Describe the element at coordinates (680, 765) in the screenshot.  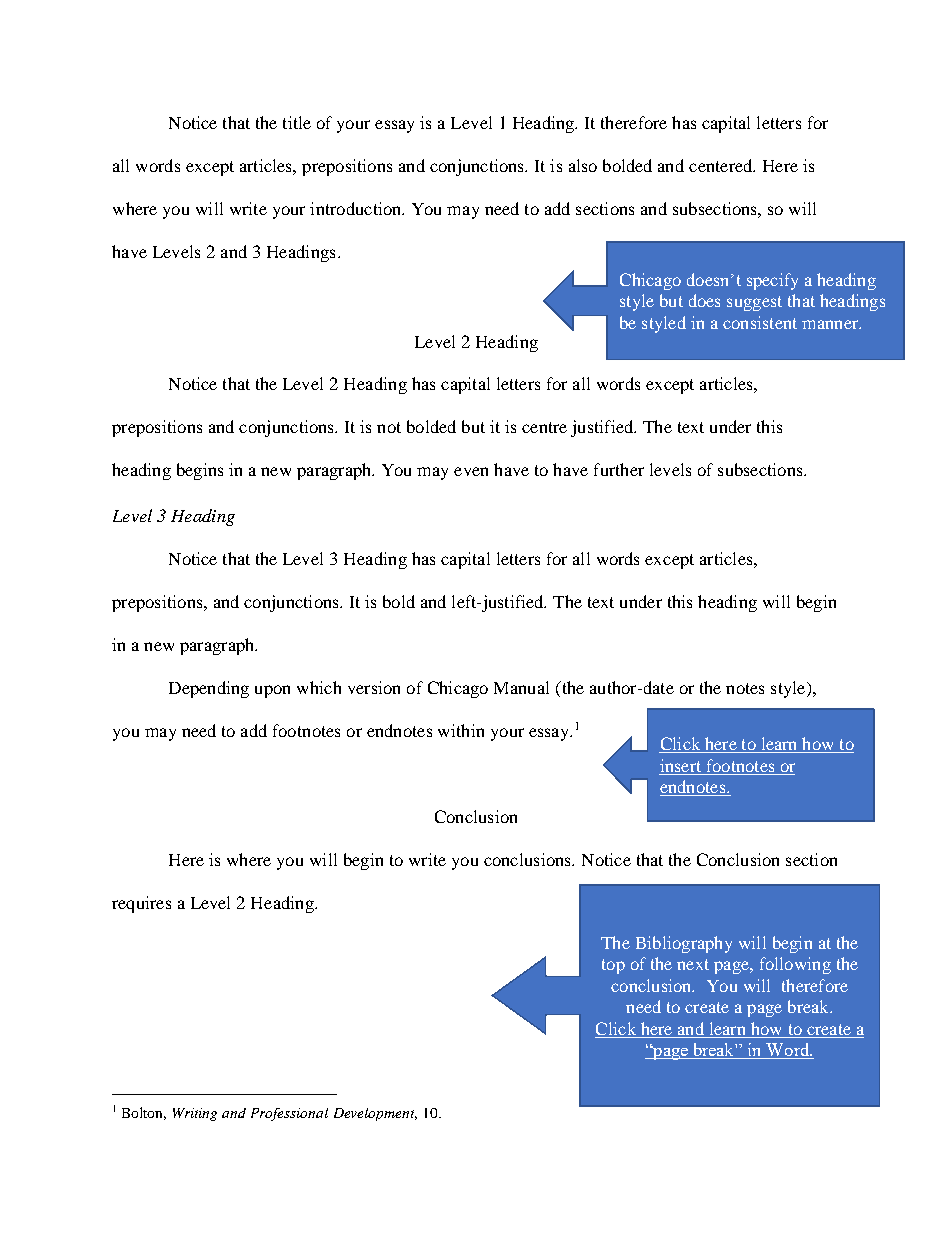
I see `insert` at that location.
